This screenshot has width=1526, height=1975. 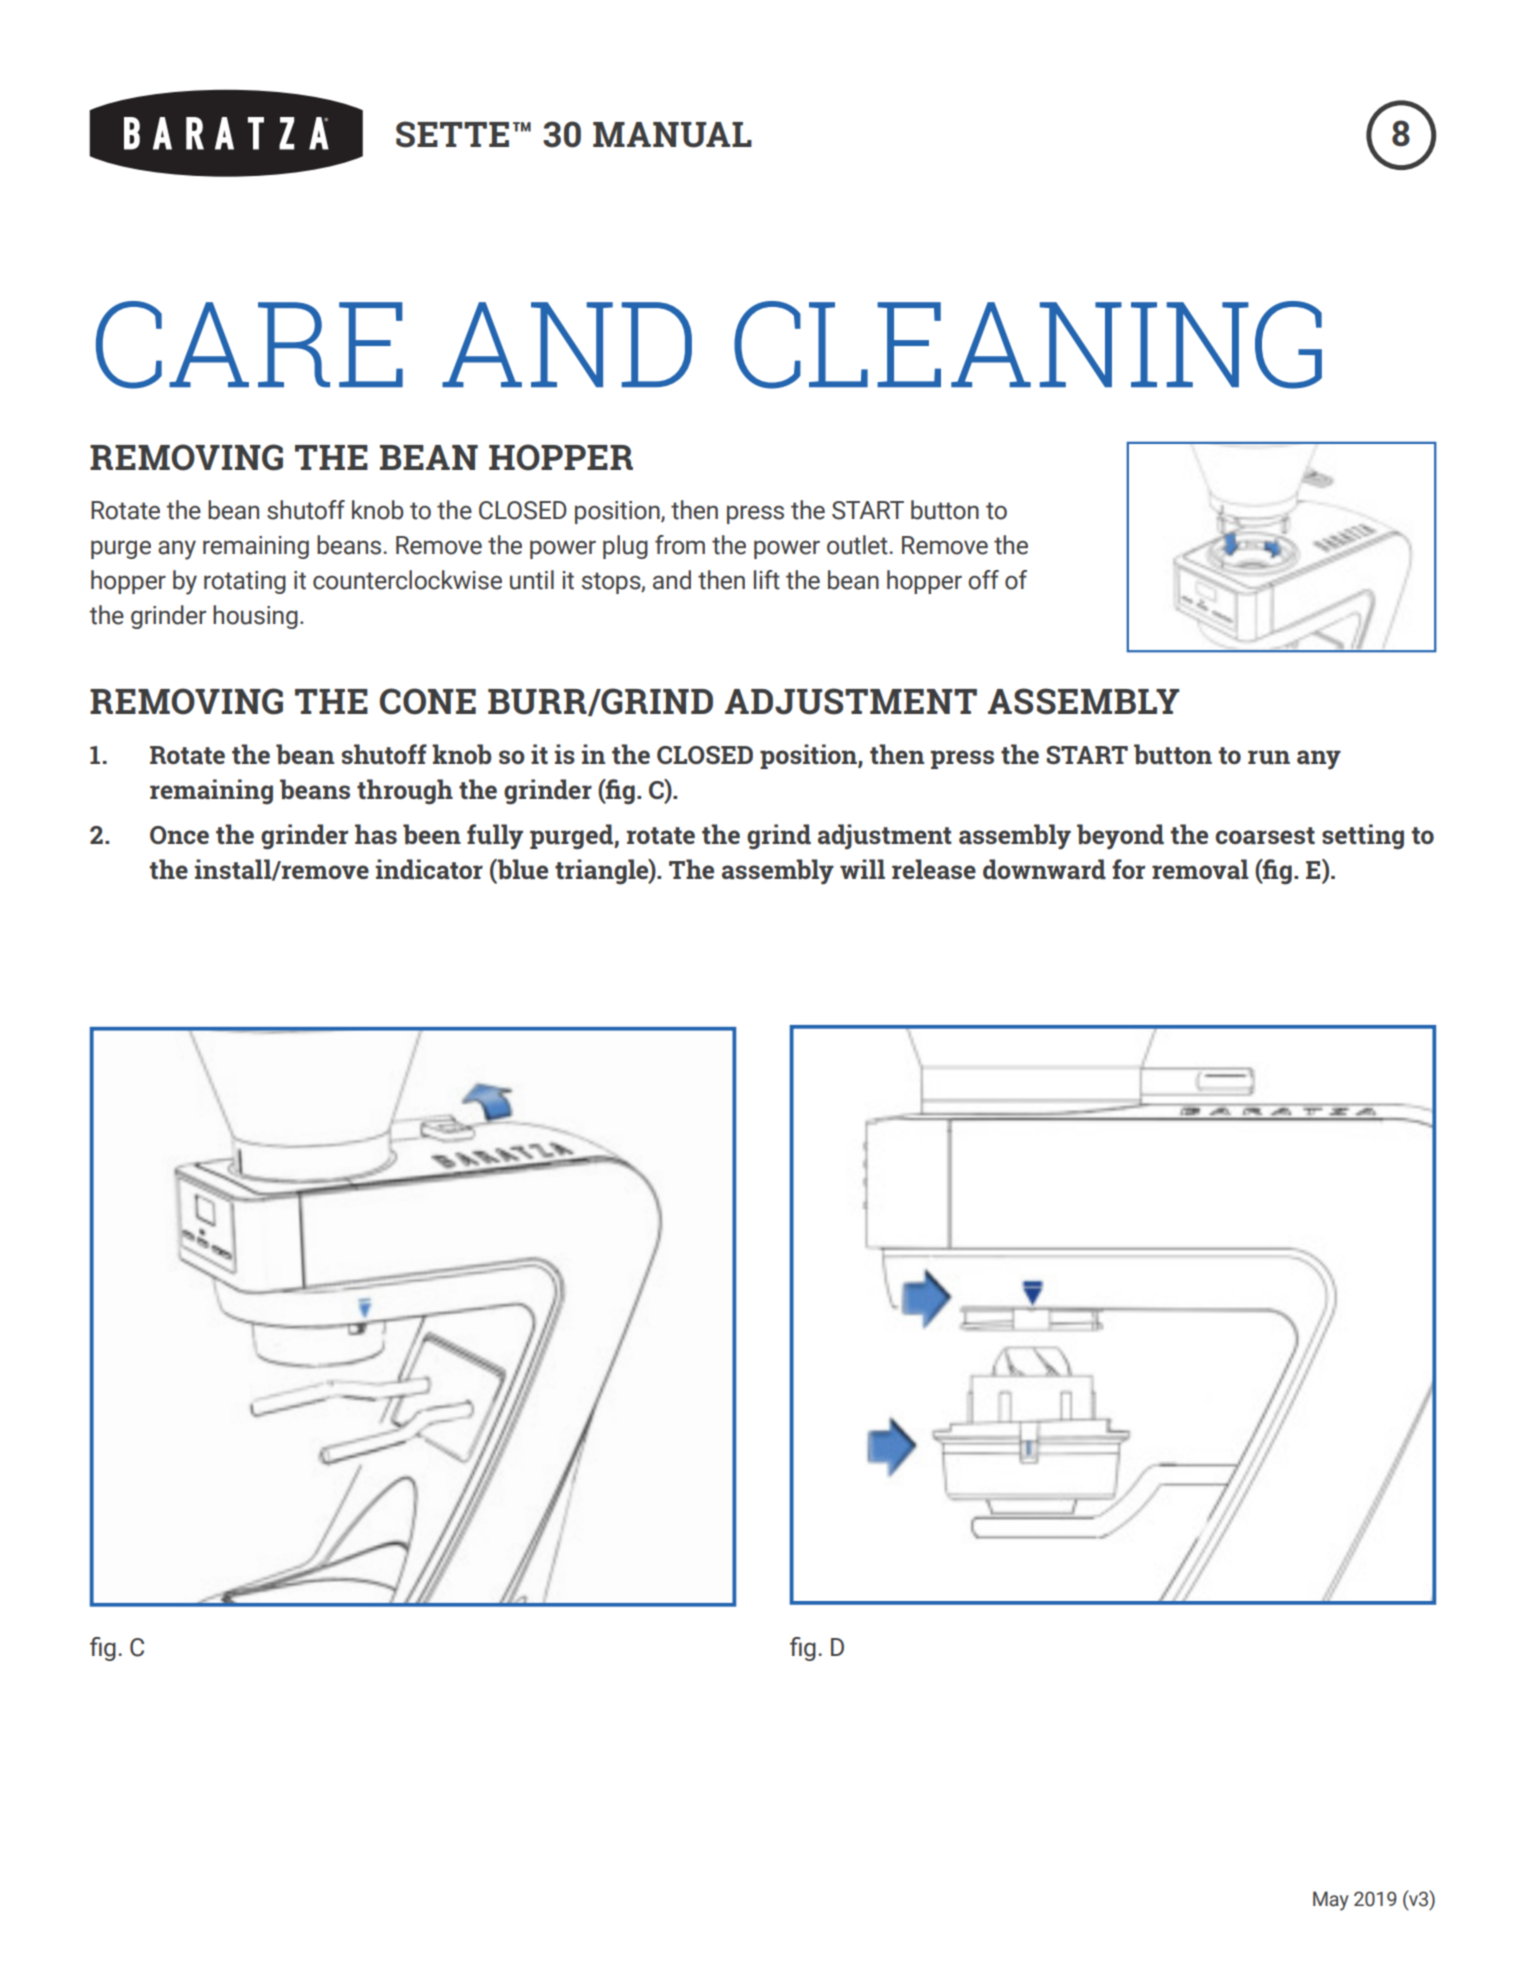 I want to click on indicator, so click(x=429, y=869).
